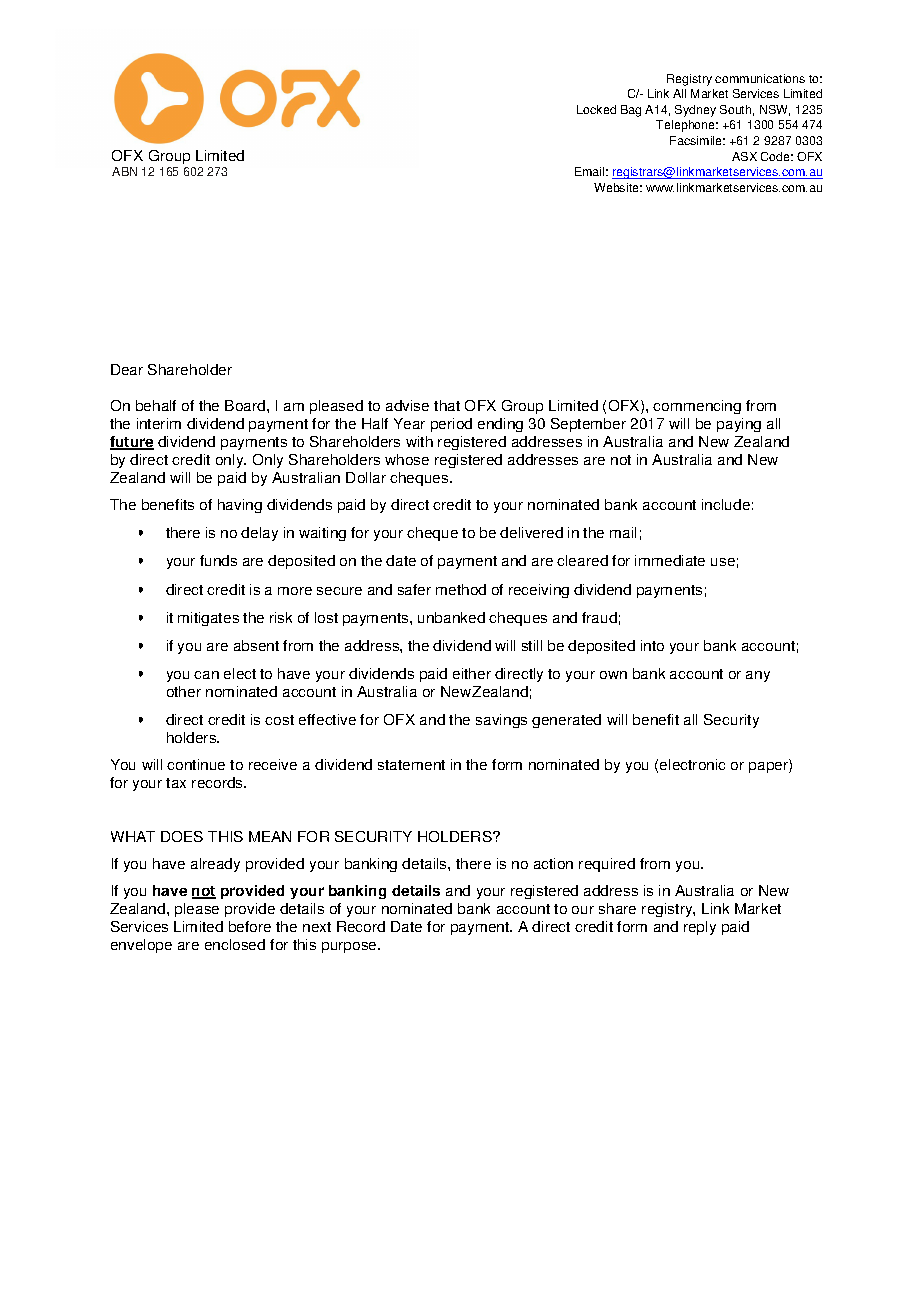 This screenshot has height=1308, width=924. I want to click on can, so click(206, 675).
